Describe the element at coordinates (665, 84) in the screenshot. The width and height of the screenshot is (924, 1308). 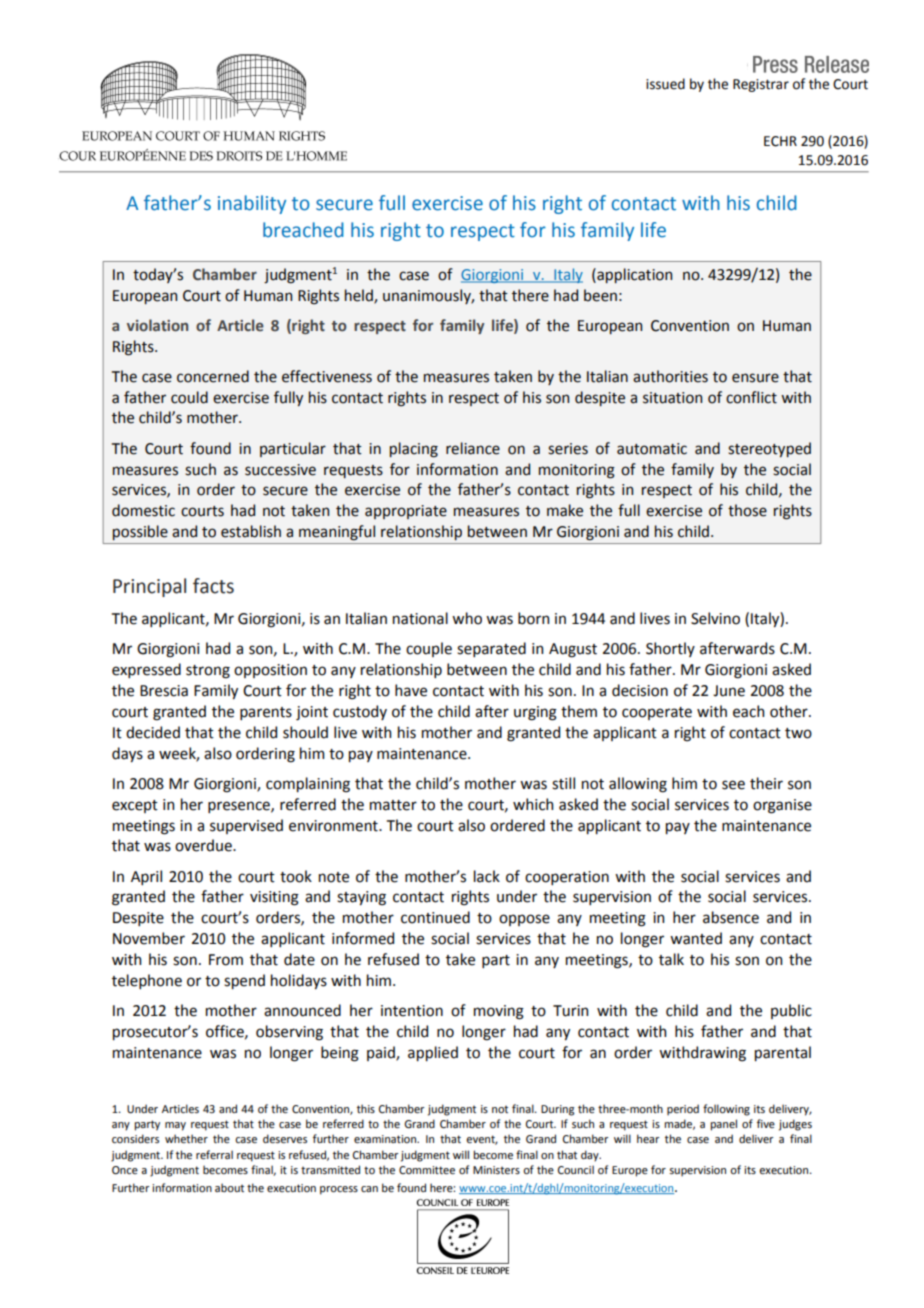
I see `issued` at that location.
